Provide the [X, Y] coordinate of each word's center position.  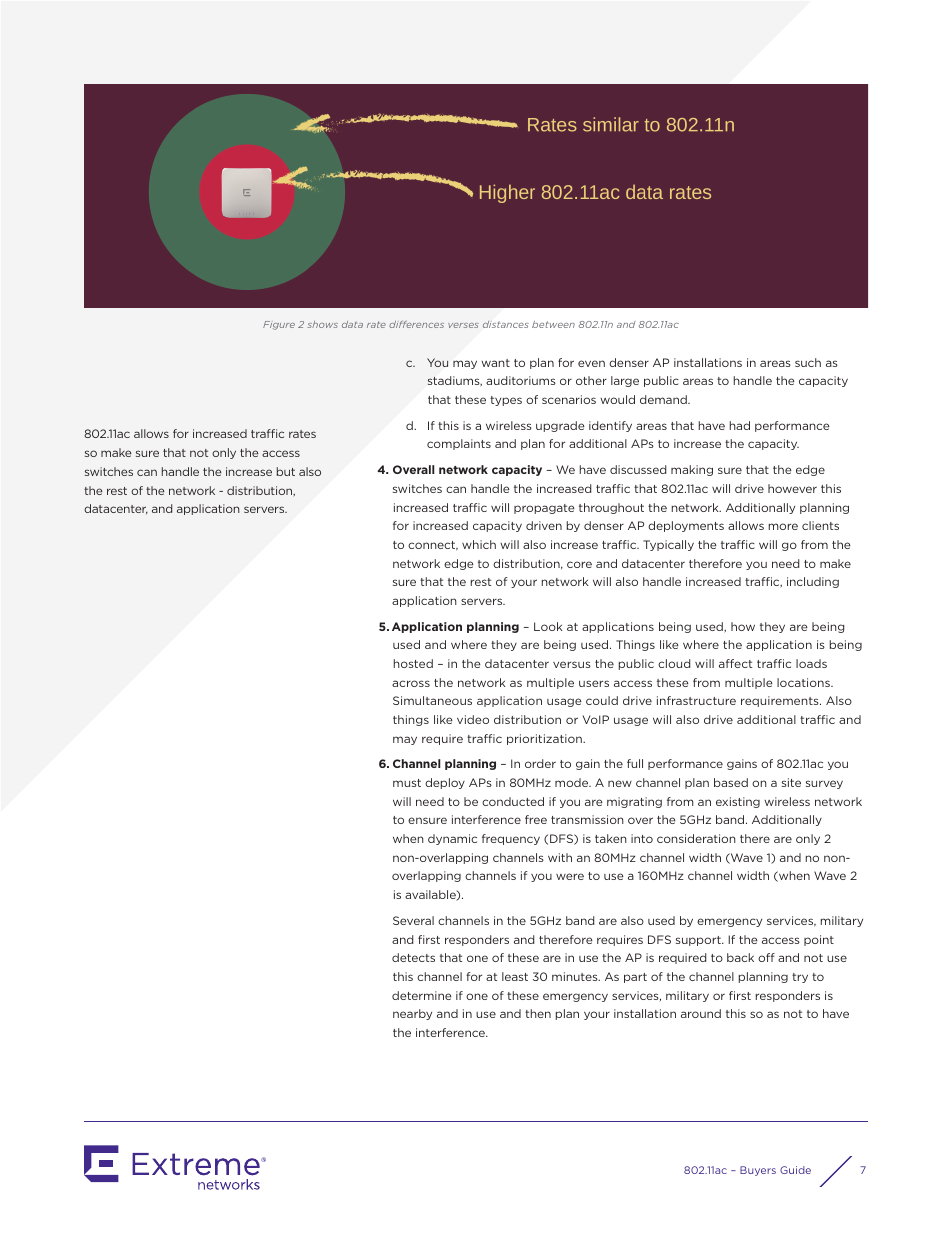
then [538, 1013]
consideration [696, 838]
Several [413, 920]
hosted [413, 663]
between [553, 324]
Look [548, 626]
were [570, 876]
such [808, 362]
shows [323, 324]
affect [735, 663]
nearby [412, 1014]
